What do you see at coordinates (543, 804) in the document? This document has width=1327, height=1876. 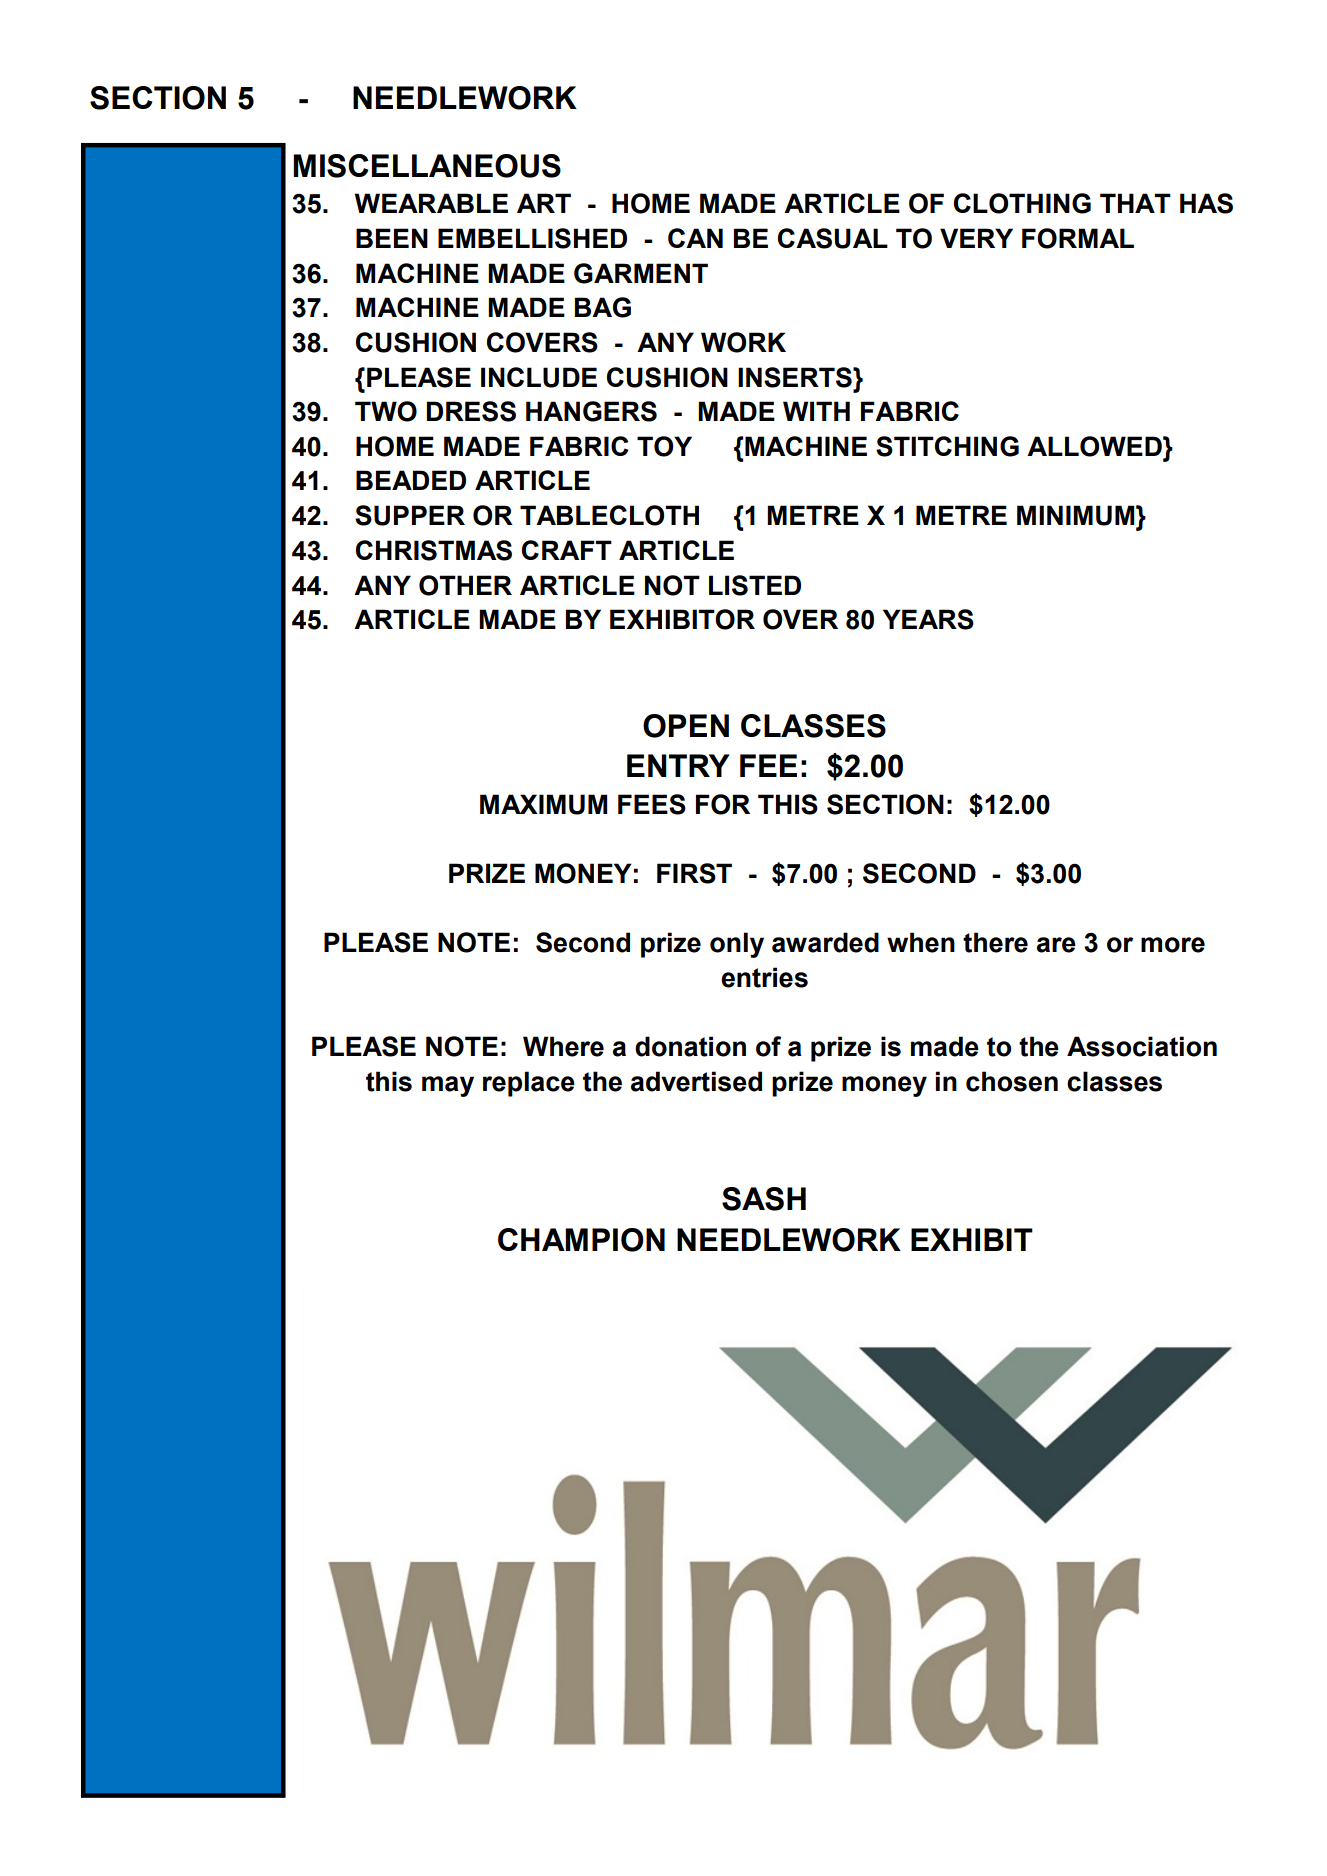 I see `MAXIMUM` at bounding box center [543, 804].
